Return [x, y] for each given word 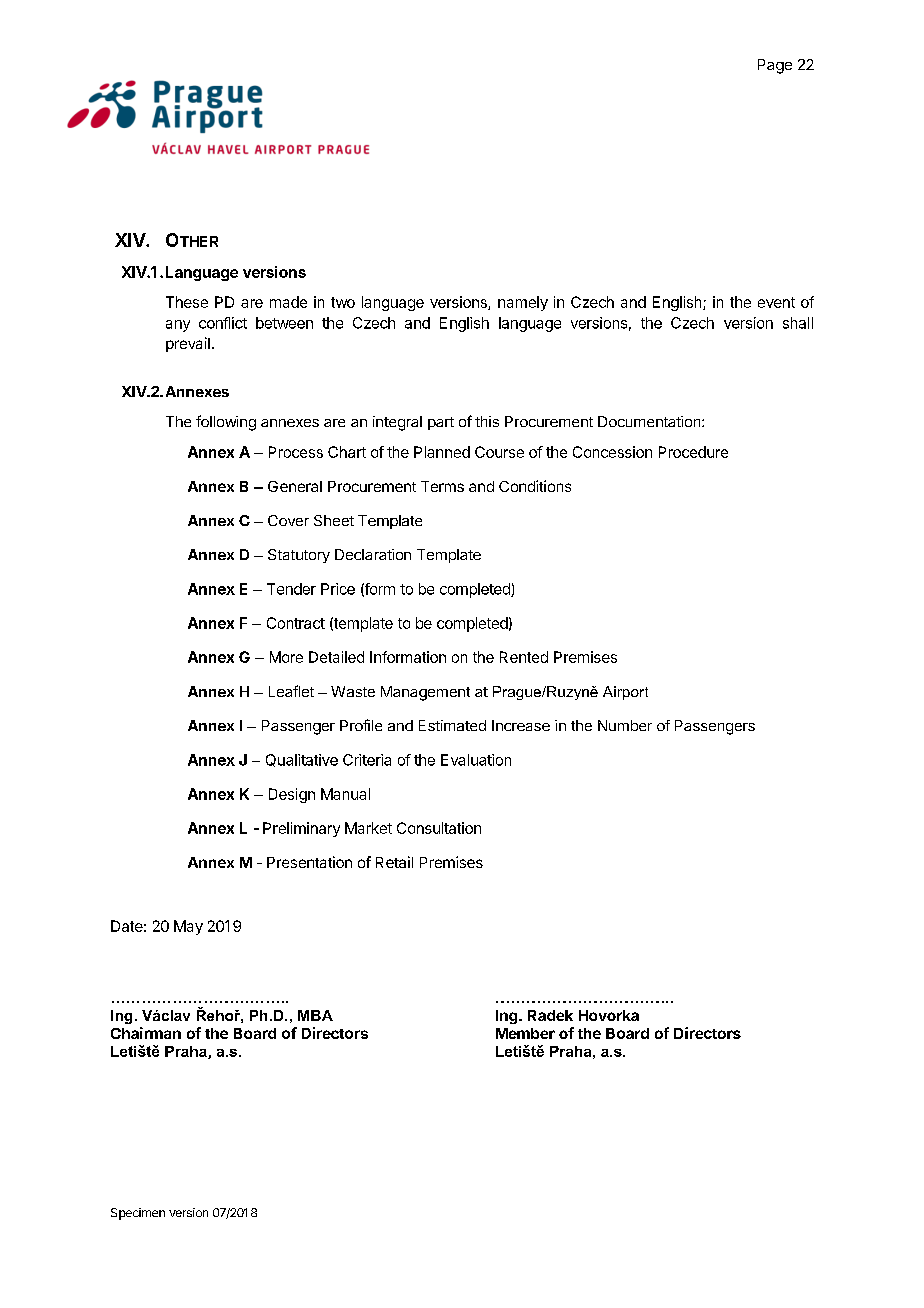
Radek [550, 1015]
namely [523, 303]
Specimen [138, 1214]
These [187, 302]
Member [525, 1033]
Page [775, 66]
